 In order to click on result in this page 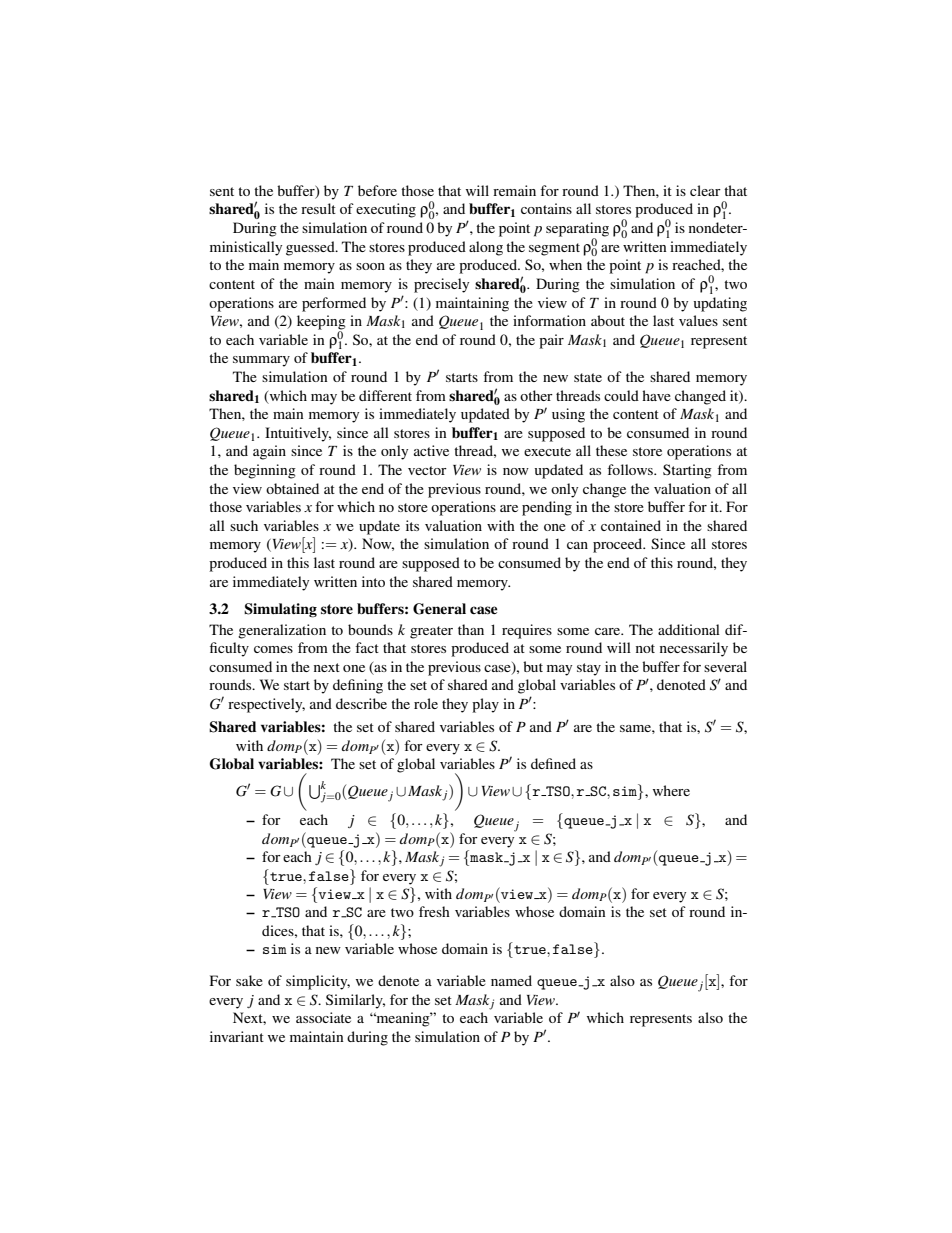, I will do `click(318, 208)`.
